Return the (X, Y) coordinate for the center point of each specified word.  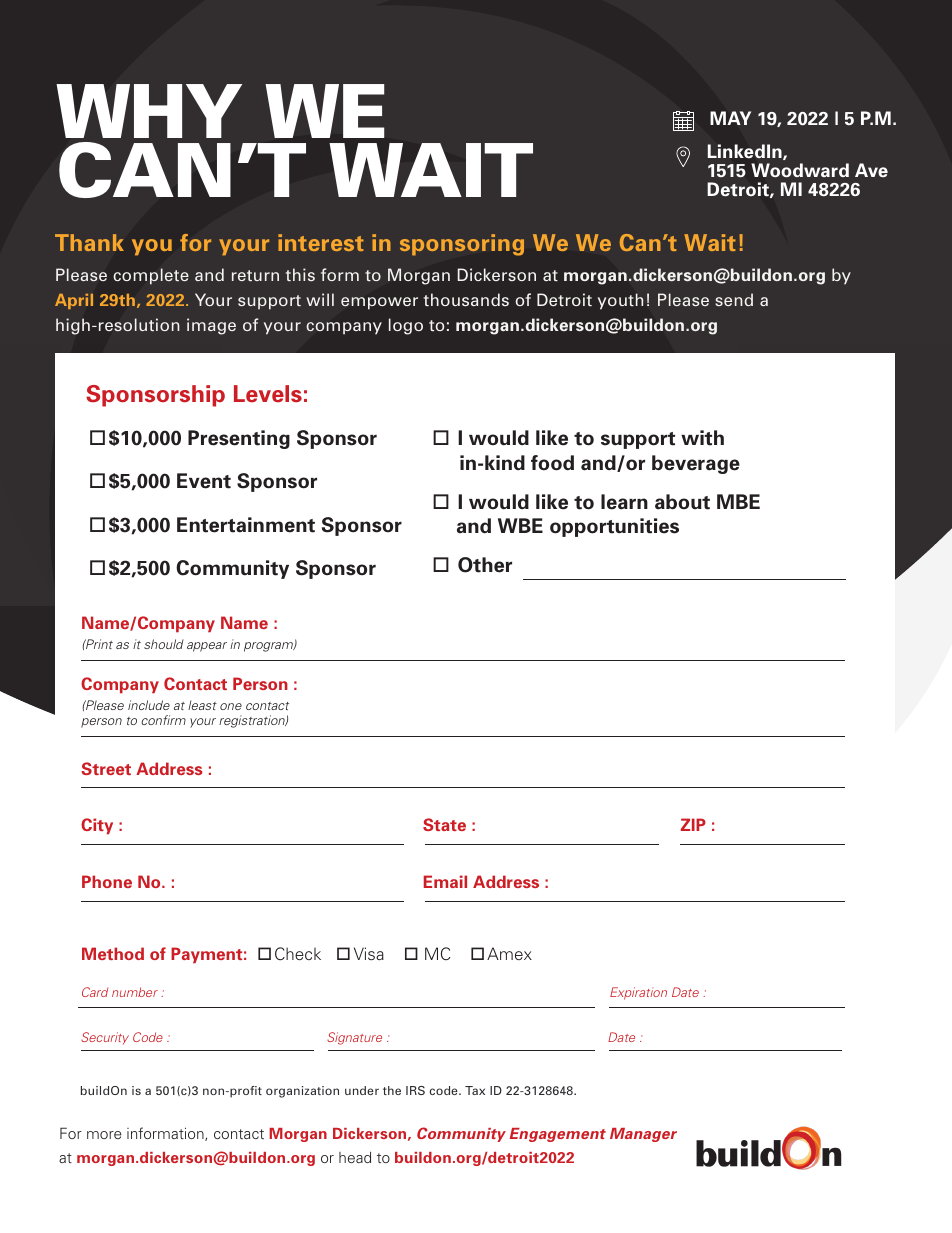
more (104, 1135)
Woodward (800, 170)
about (682, 502)
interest (321, 242)
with (702, 438)
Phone (107, 881)
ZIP (693, 824)
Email (445, 881)
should (164, 644)
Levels (268, 394)
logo (406, 326)
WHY (149, 111)
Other (485, 565)
